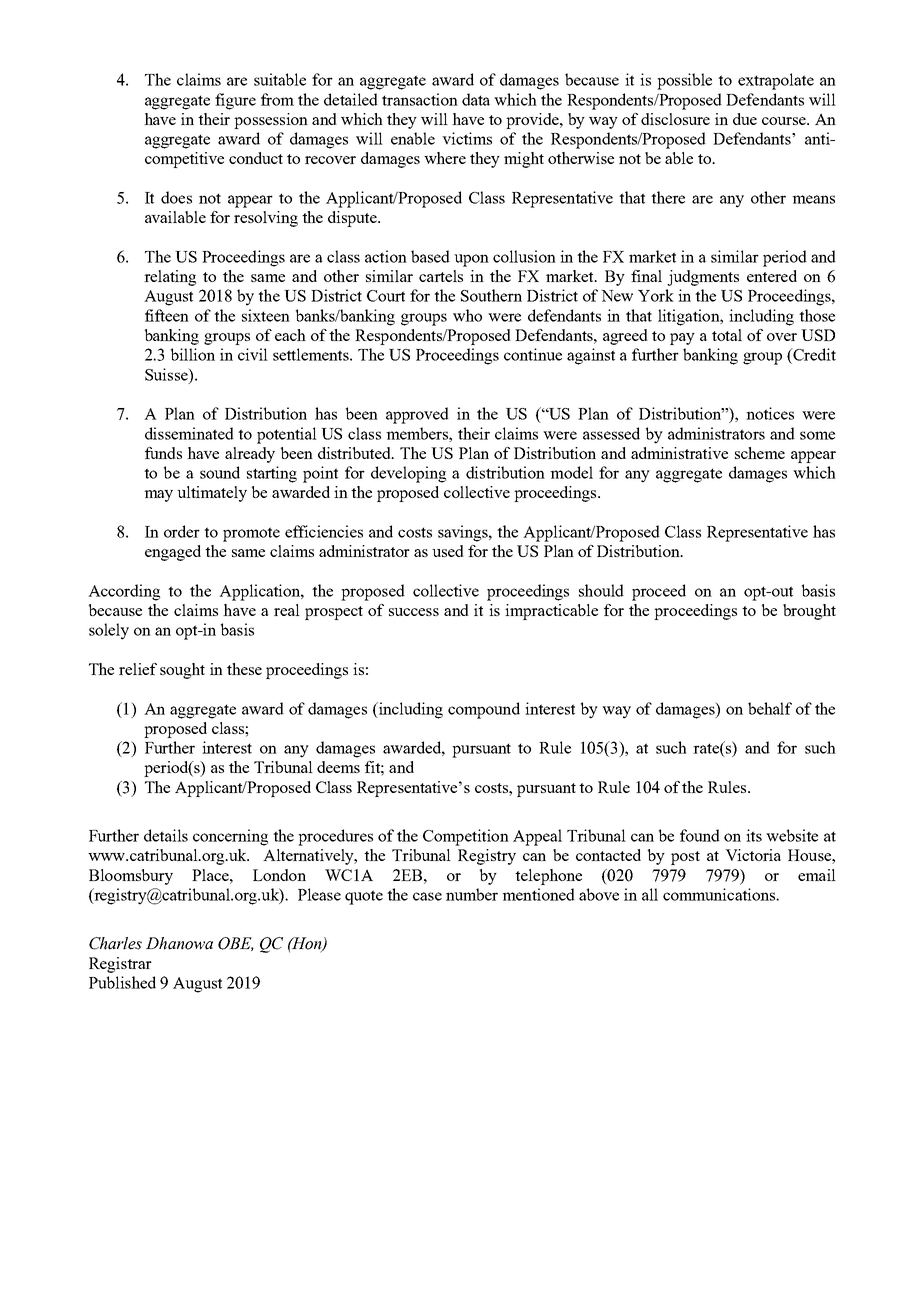  What do you see at coordinates (236, 944) in the document?
I see `OBE` at bounding box center [236, 944].
